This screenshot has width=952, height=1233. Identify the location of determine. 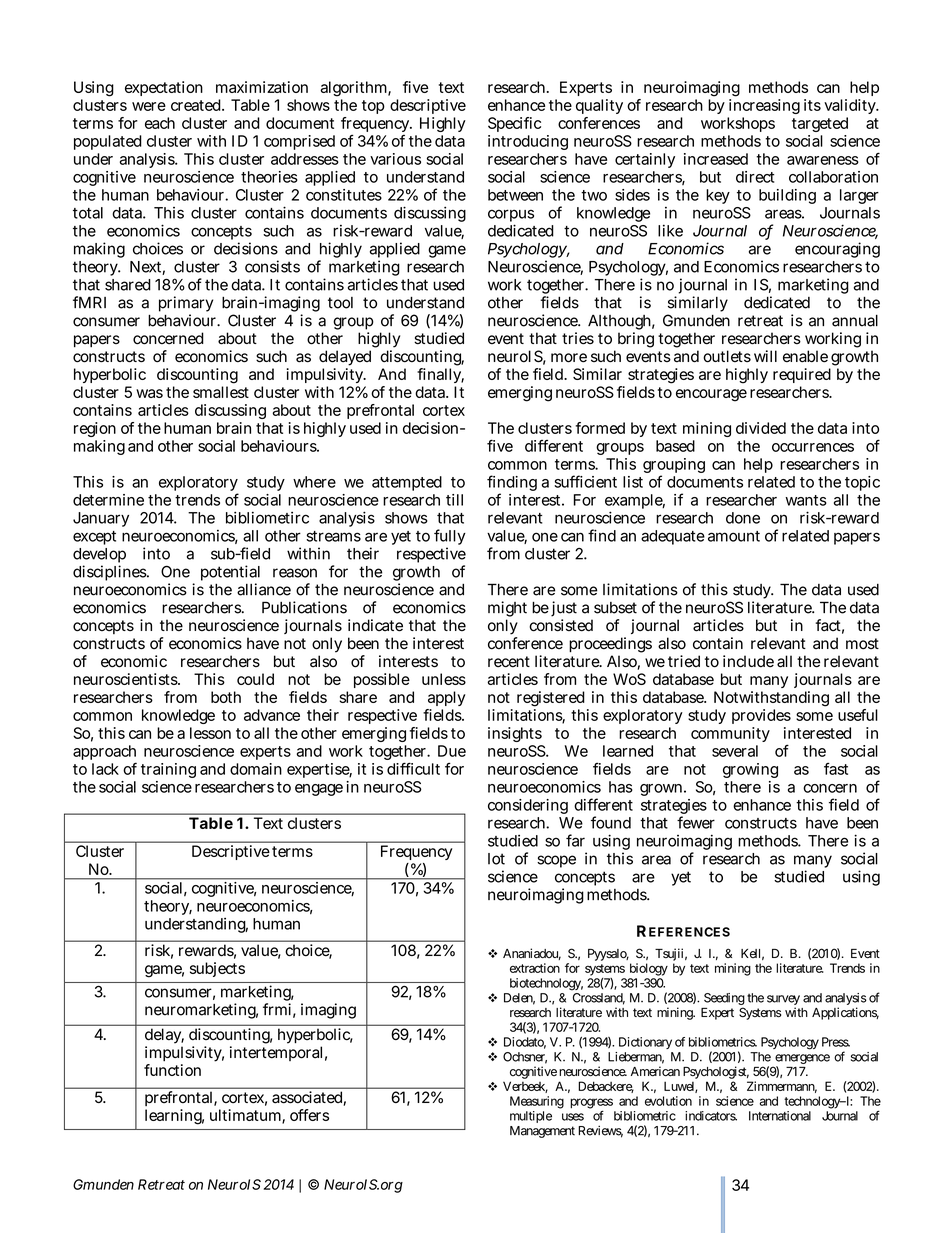
(108, 500).
